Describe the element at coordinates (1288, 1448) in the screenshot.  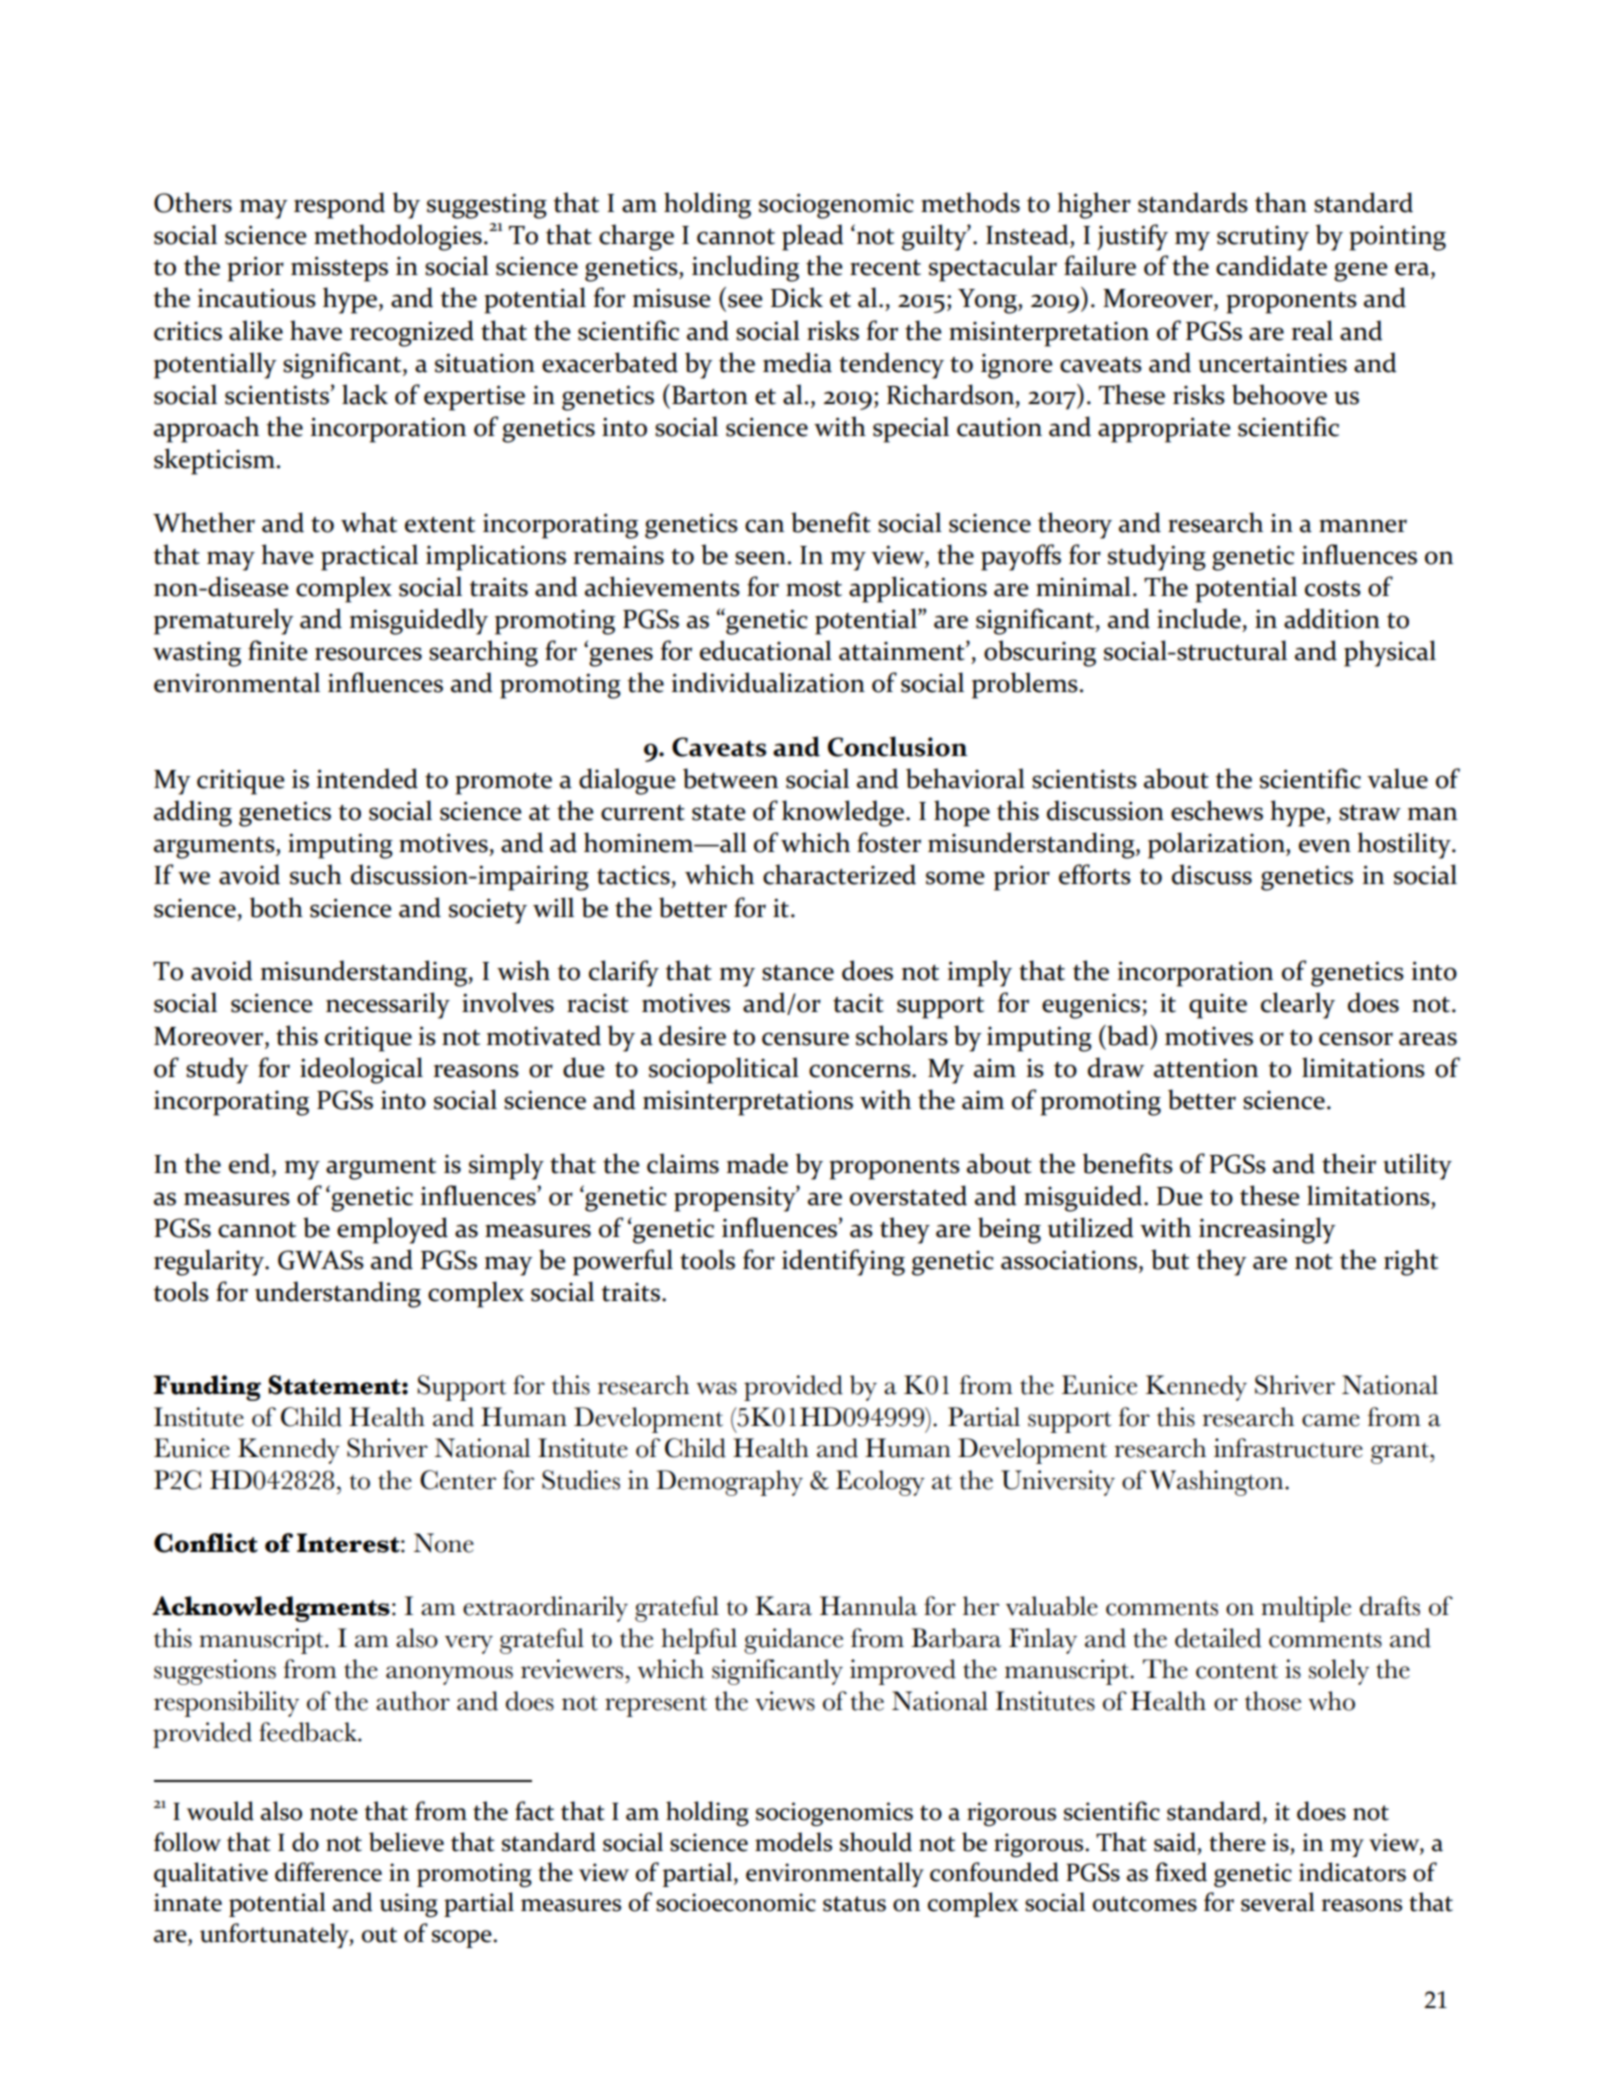
I see `infrastructure` at that location.
